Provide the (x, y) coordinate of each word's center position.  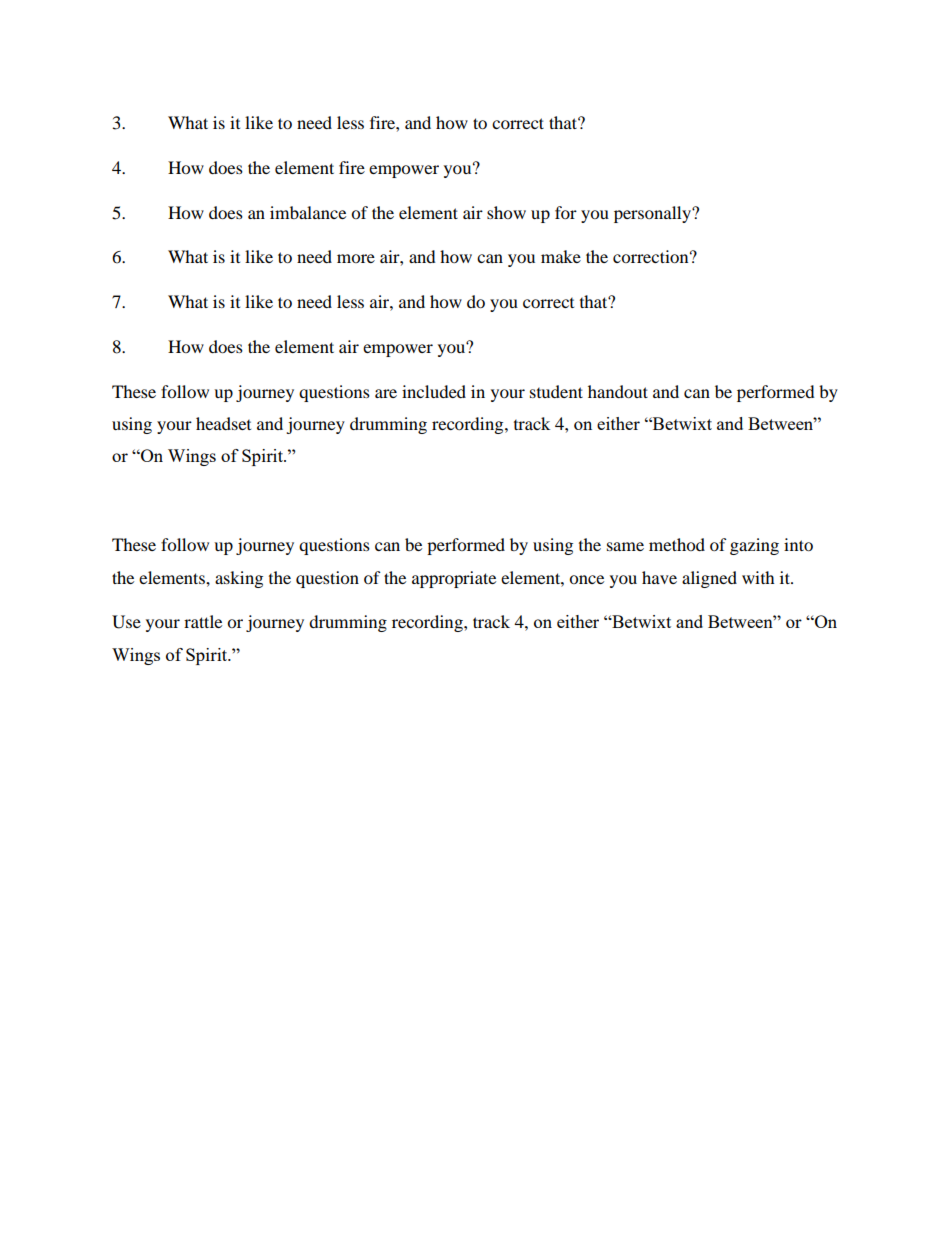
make (561, 256)
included (434, 391)
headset (223, 423)
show (506, 212)
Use (126, 622)
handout (618, 391)
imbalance (308, 212)
